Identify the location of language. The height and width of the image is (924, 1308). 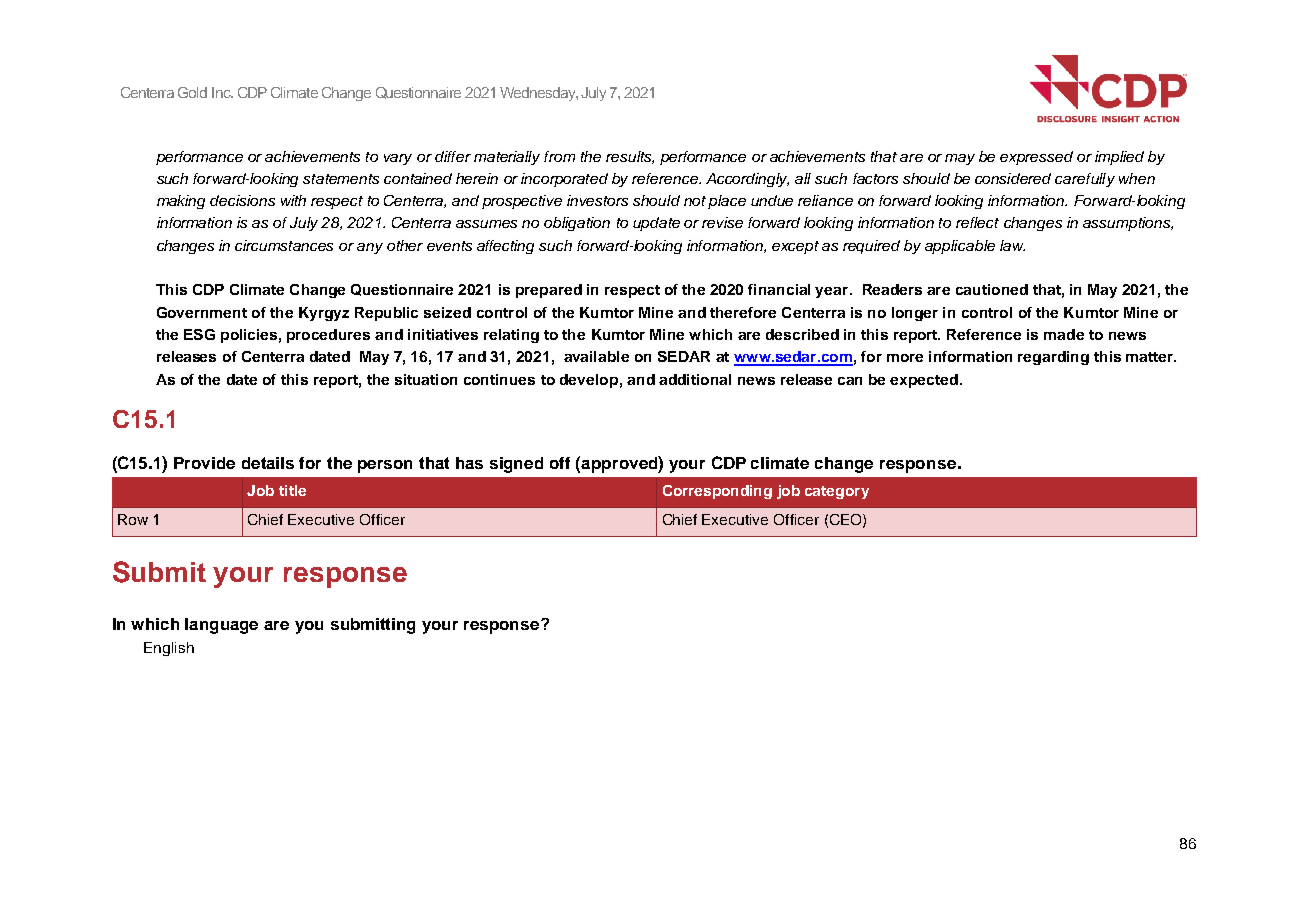
(221, 626).
